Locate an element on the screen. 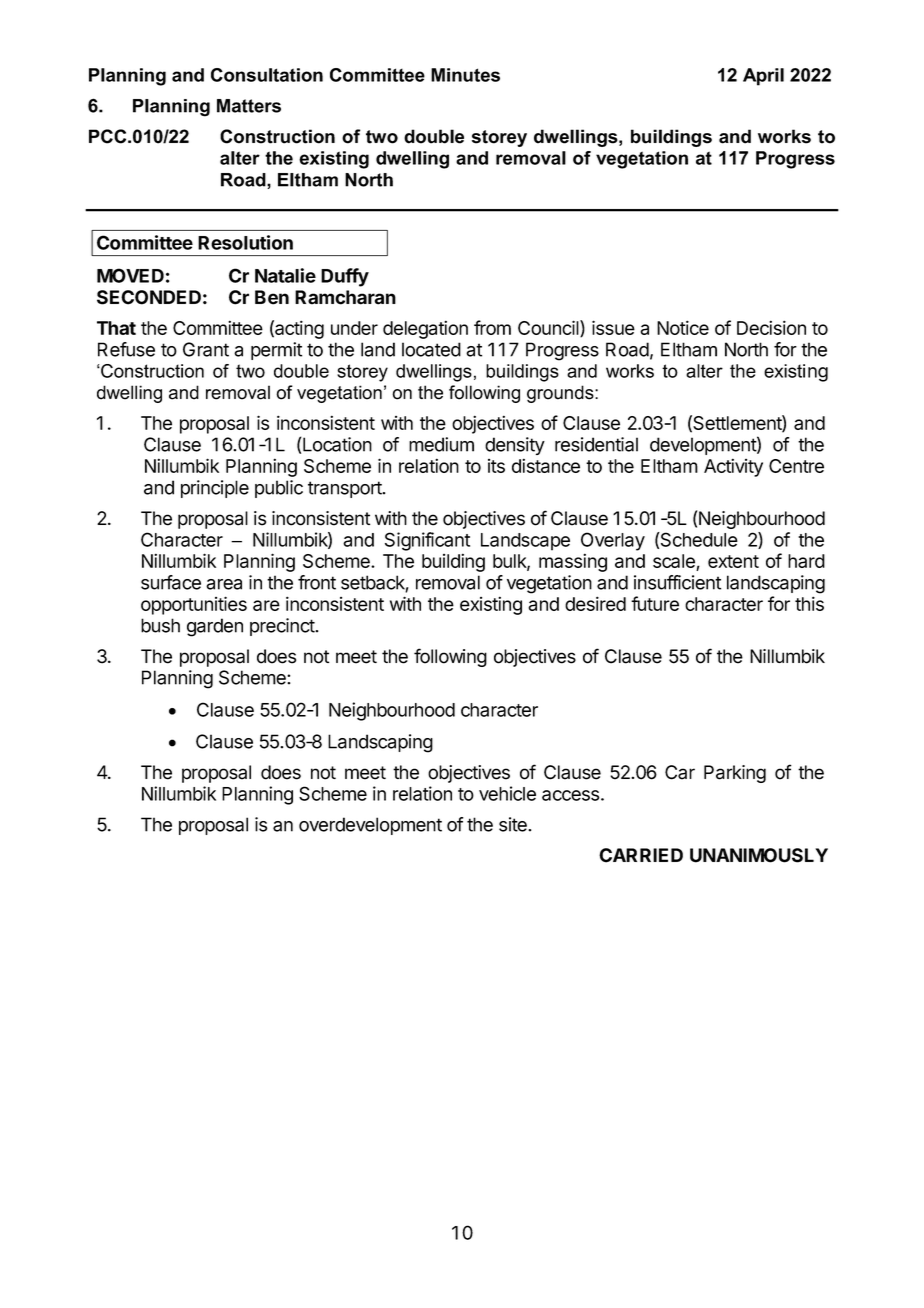 This screenshot has height=1308, width=924. its is located at coordinates (496, 466).
